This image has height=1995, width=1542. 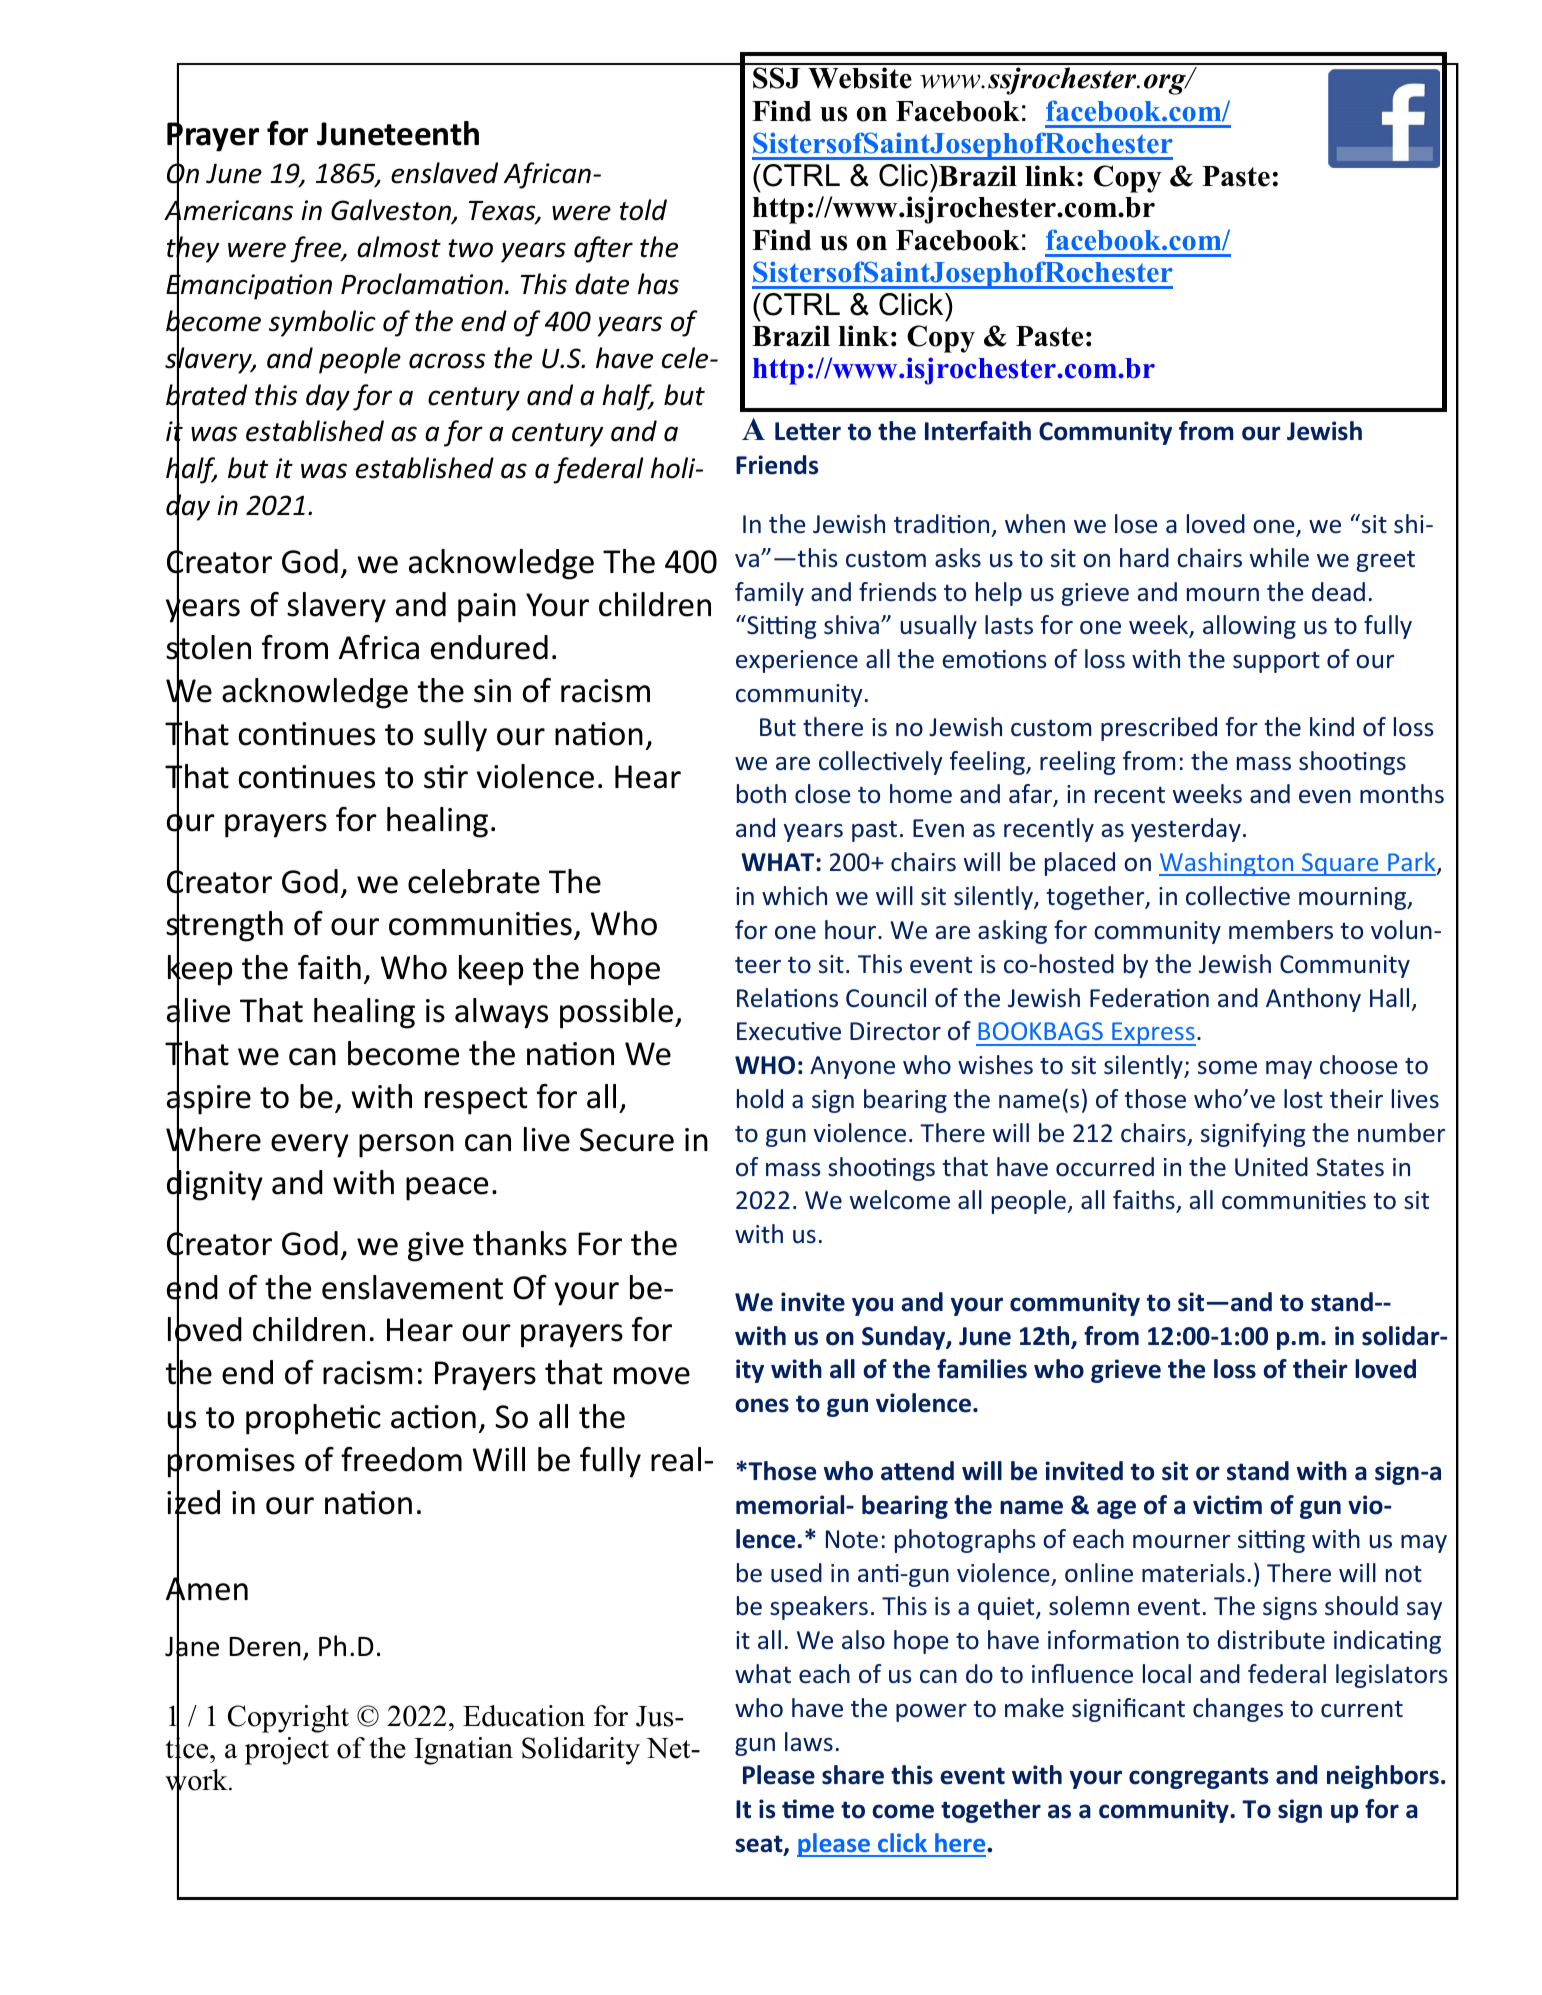 I want to click on Anthony, so click(x=1313, y=1000).
